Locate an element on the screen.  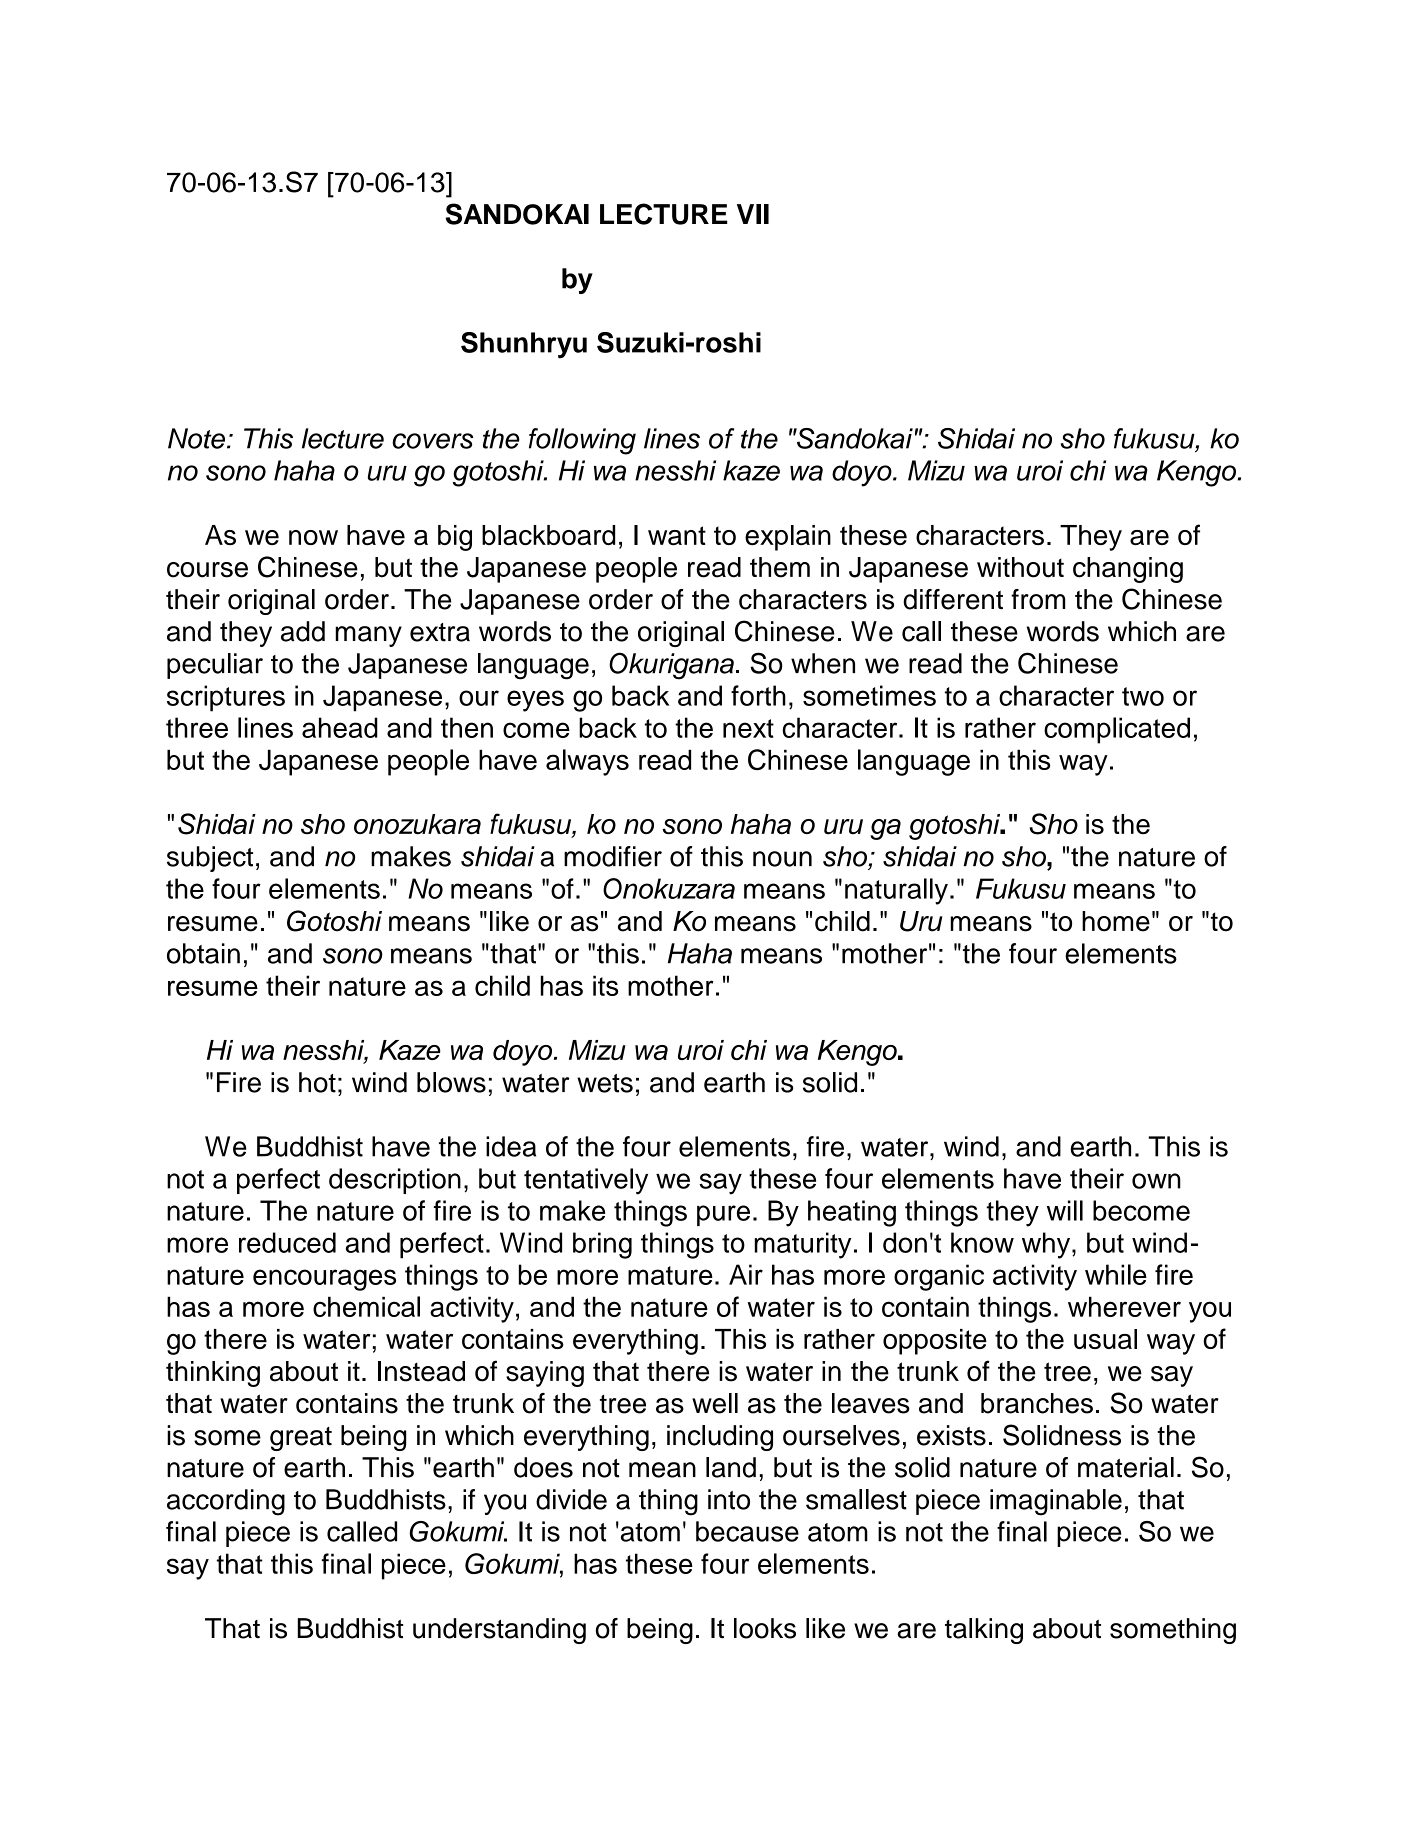
modifier is located at coordinates (613, 856).
